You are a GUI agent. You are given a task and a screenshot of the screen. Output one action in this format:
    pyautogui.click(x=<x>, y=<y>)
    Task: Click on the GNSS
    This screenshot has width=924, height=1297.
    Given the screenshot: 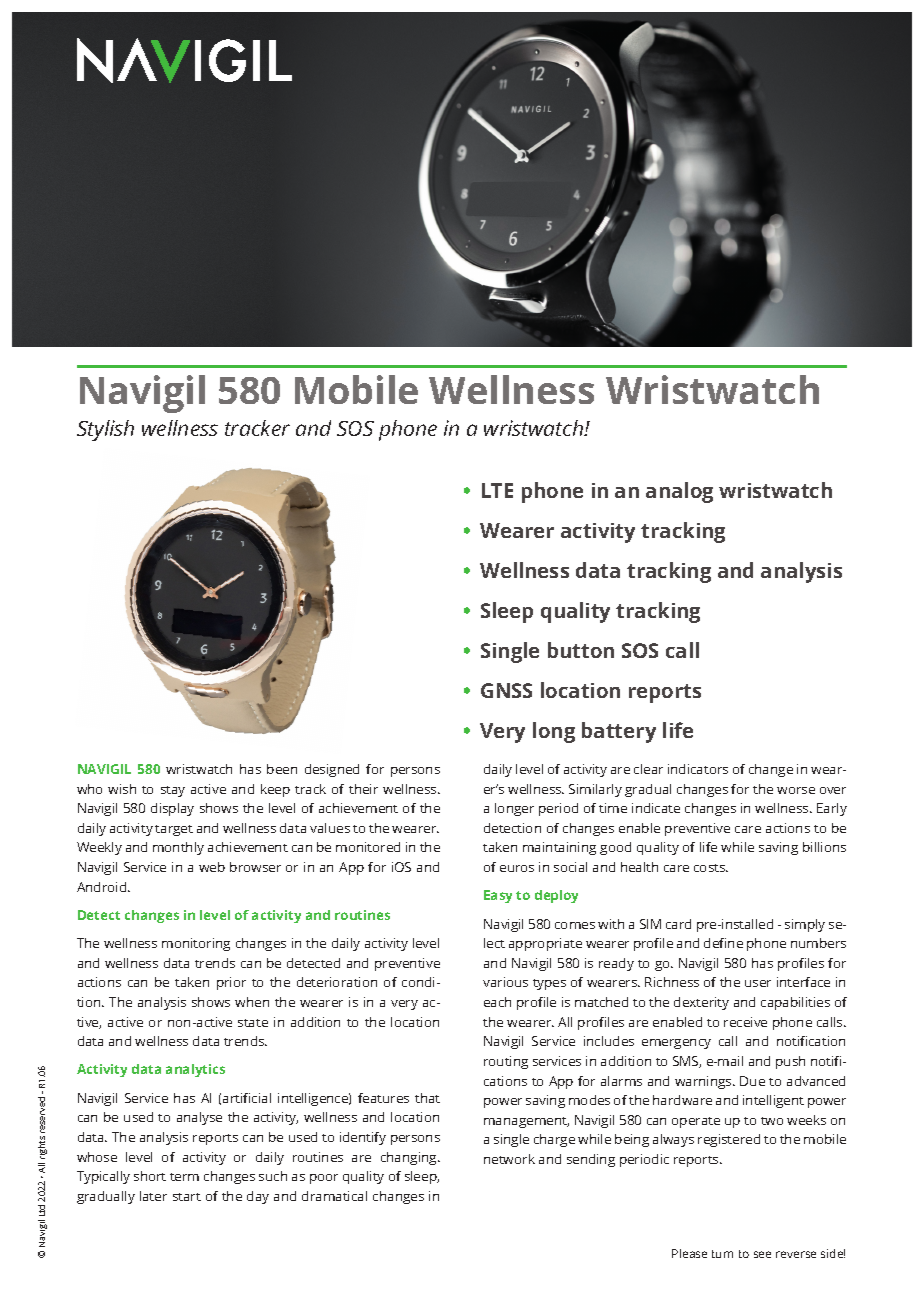 What is the action you would take?
    pyautogui.click(x=506, y=690)
